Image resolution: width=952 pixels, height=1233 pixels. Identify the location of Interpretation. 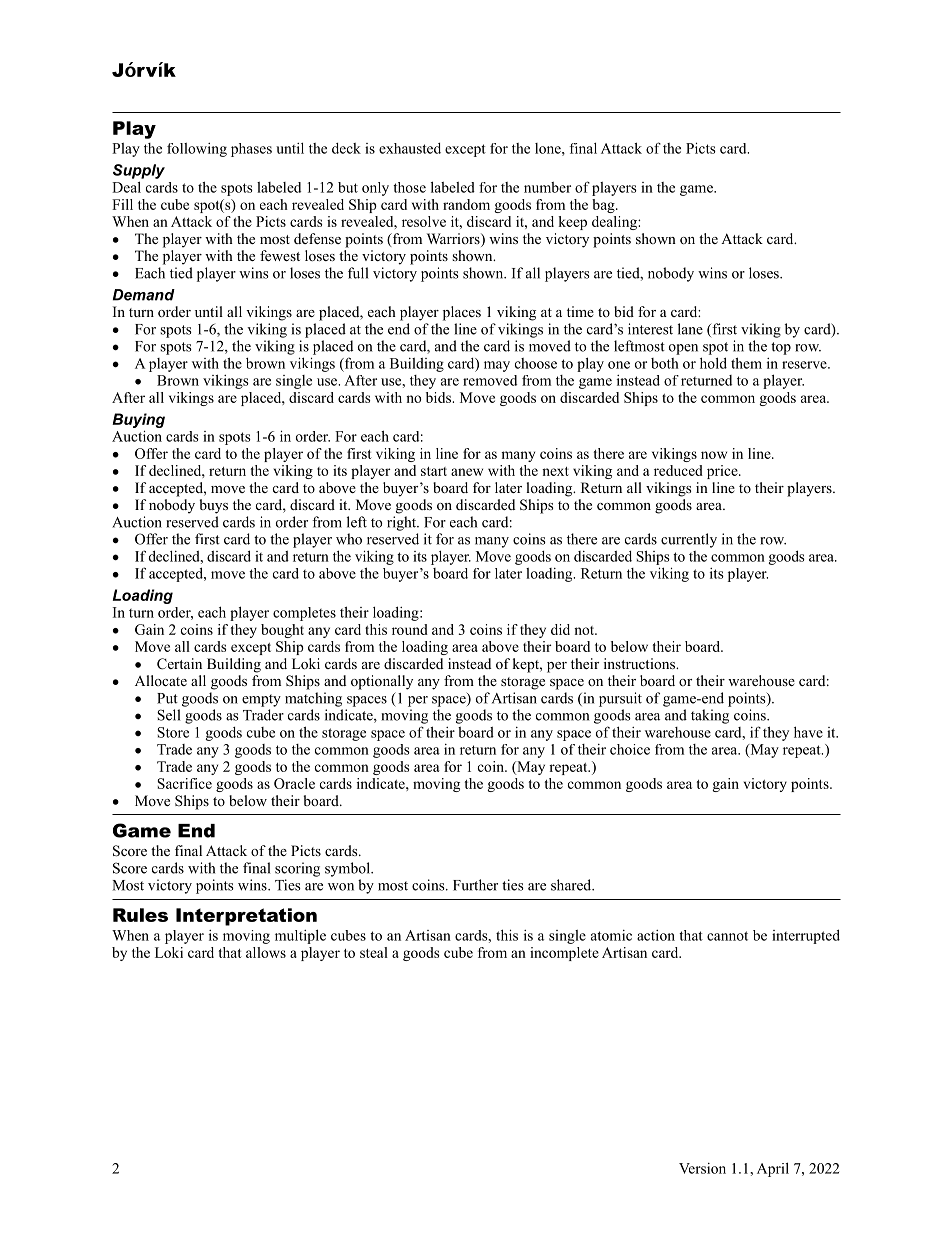
(246, 917).
